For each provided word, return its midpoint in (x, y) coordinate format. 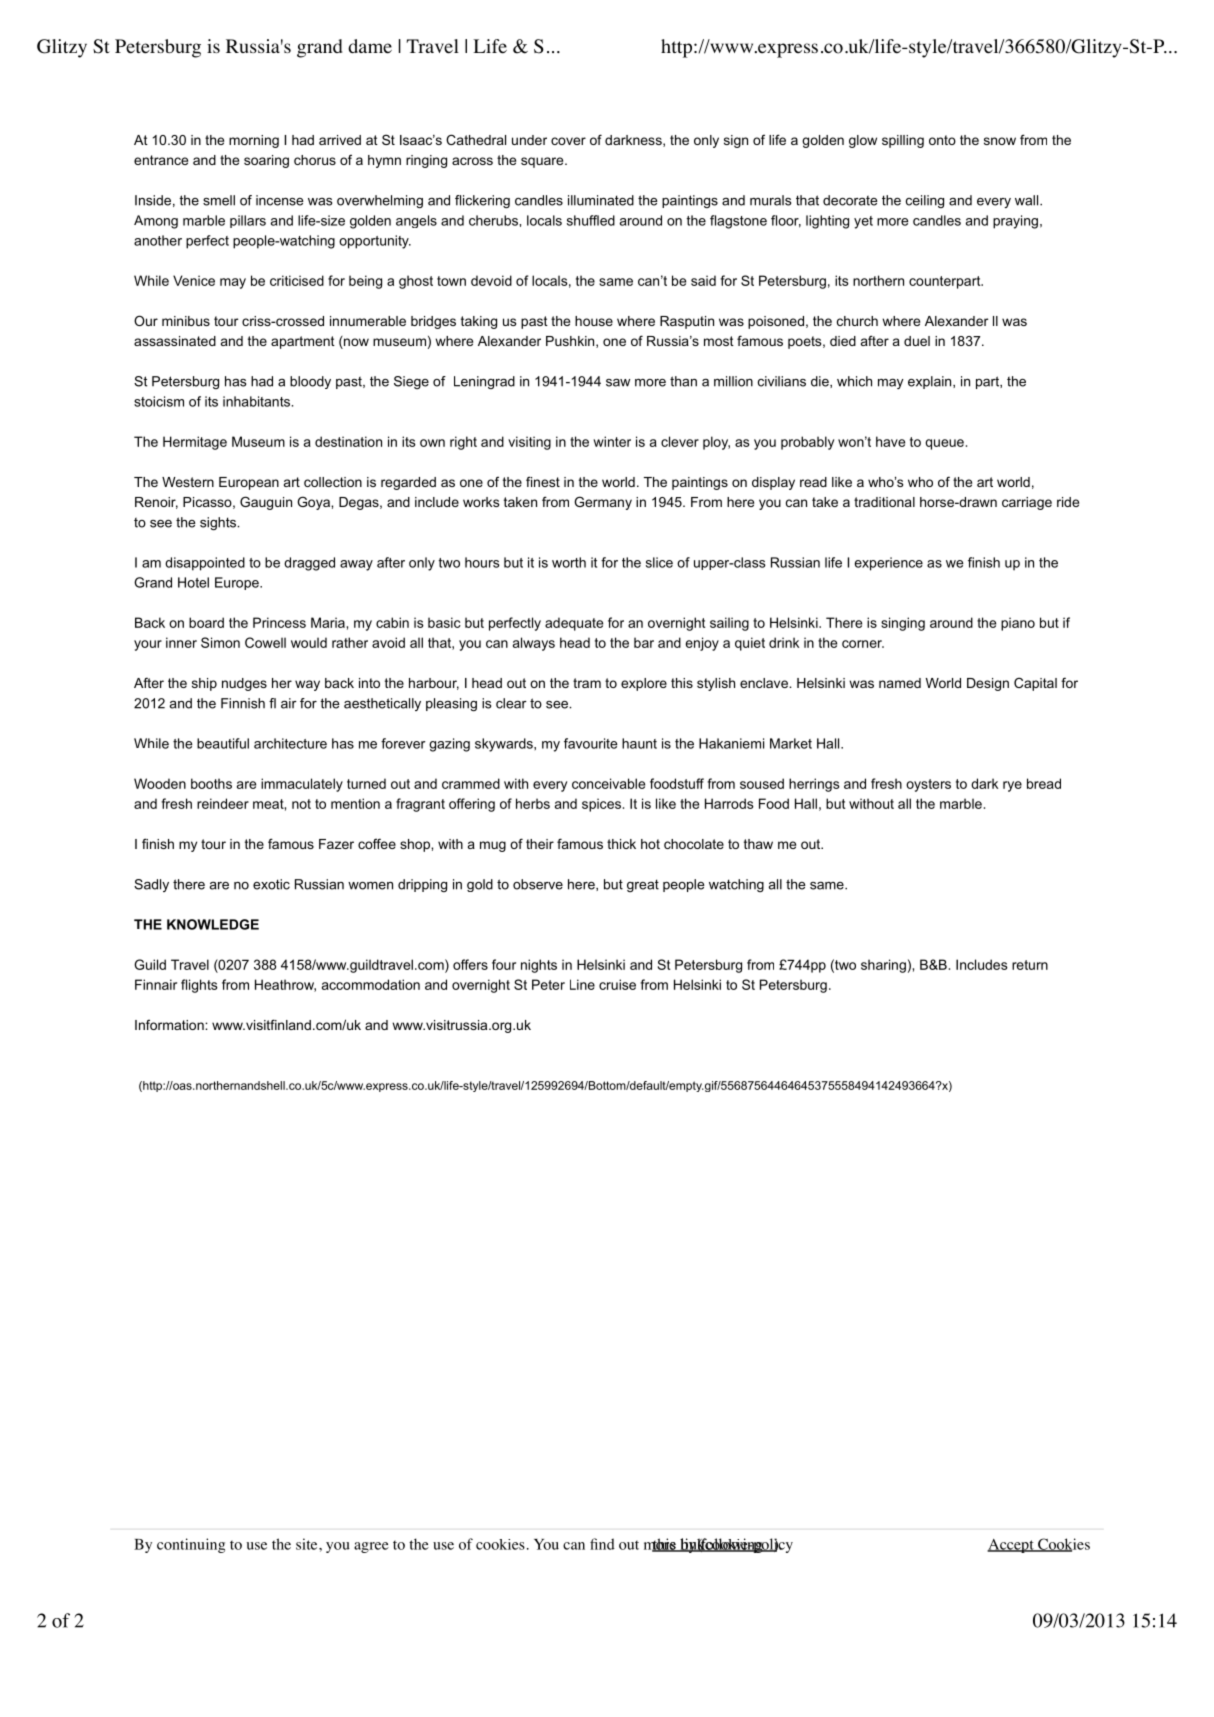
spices (601, 805)
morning (254, 141)
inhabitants (258, 401)
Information (170, 1024)
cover (568, 141)
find (602, 1544)
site (308, 1544)
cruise (617, 984)
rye (1012, 786)
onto (942, 140)
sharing (883, 966)
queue (944, 444)
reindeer (223, 803)
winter (612, 441)
